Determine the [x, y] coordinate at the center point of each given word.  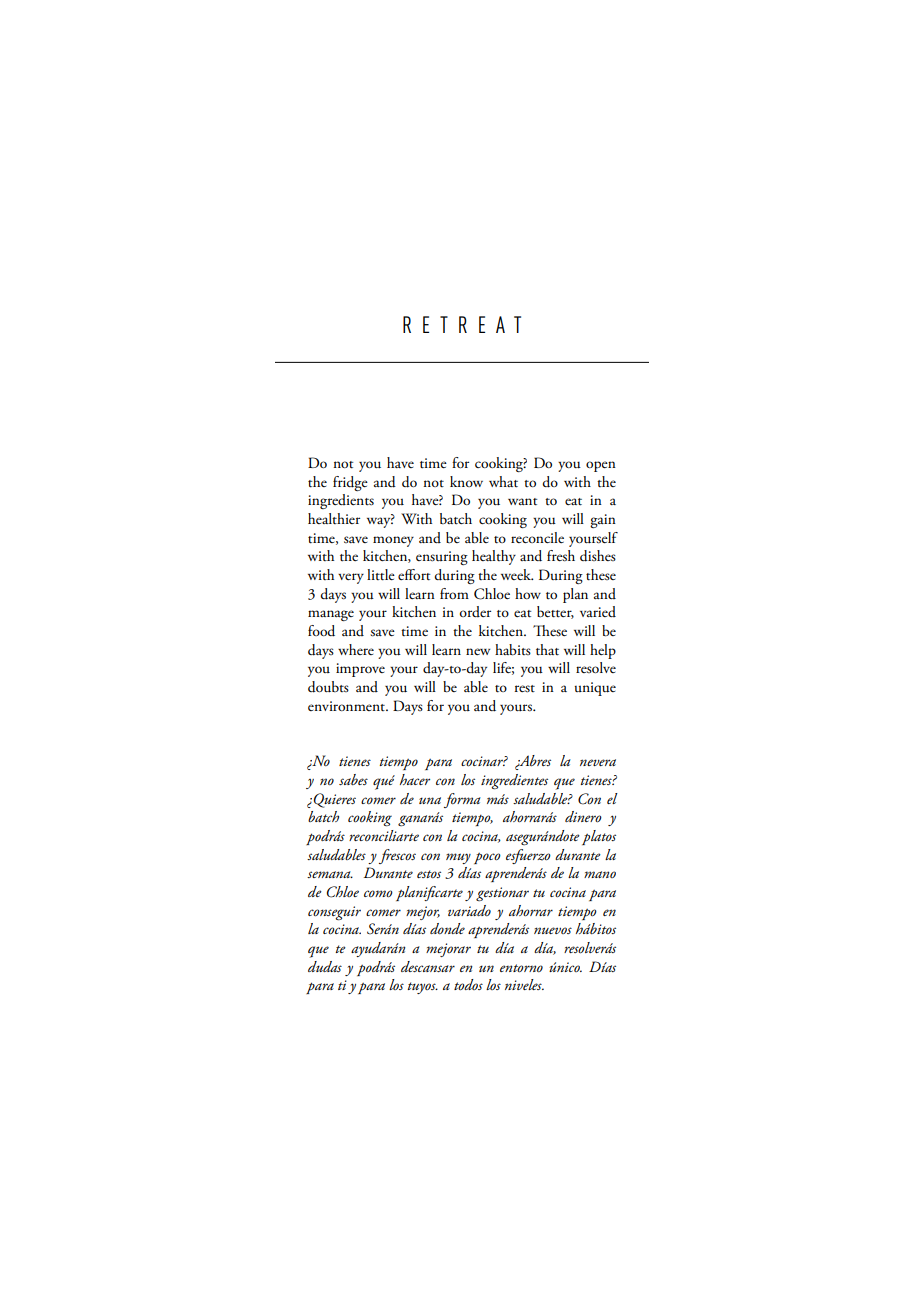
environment [347, 706]
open [601, 466]
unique [595, 689]
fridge [350, 483]
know [466, 481]
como [378, 893]
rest [525, 689]
